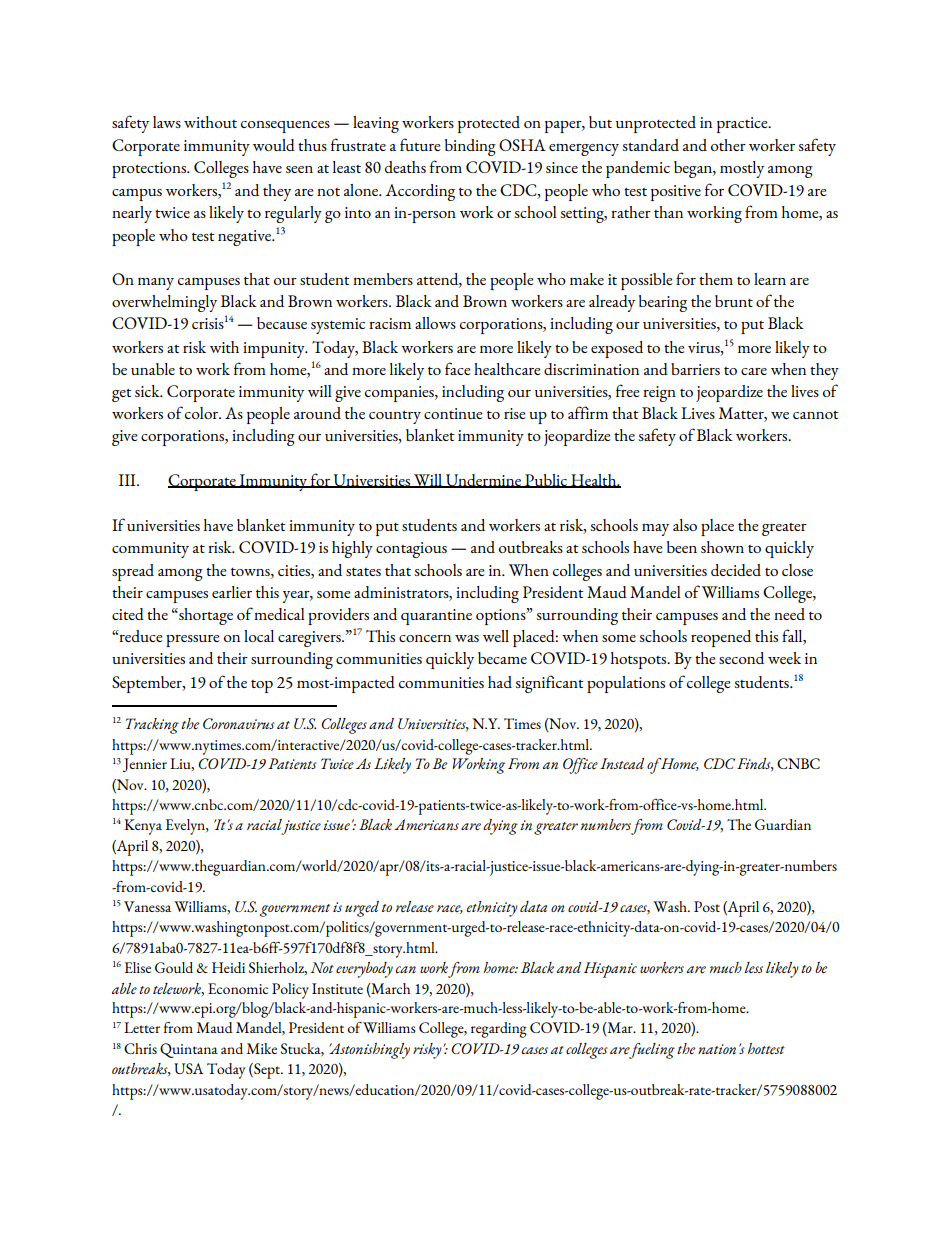 This screenshot has width=952, height=1233. Describe the element at coordinates (453, 413) in the screenshot. I see `continue` at that location.
